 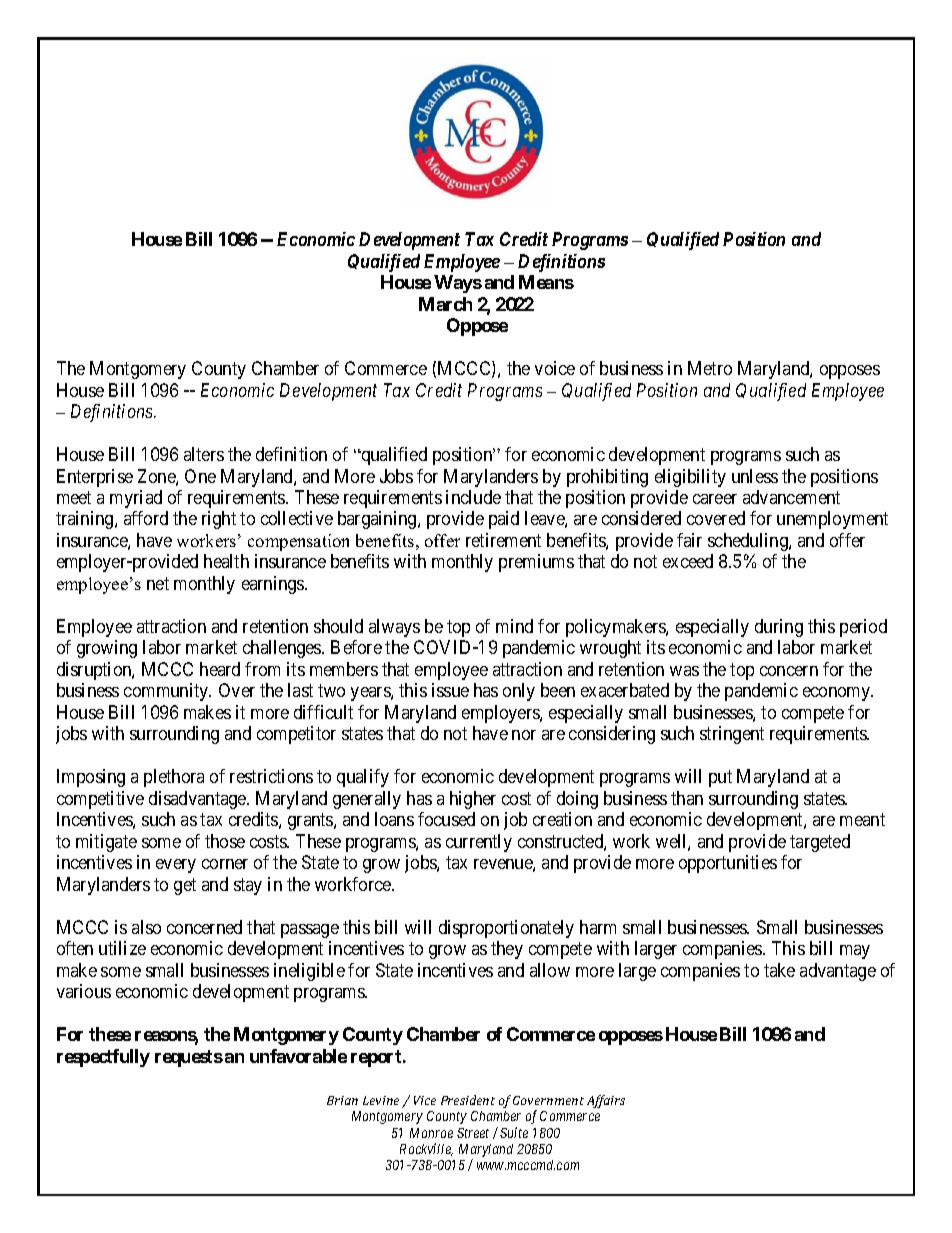 What do you see at coordinates (710, 368) in the document?
I see `Metro` at bounding box center [710, 368].
